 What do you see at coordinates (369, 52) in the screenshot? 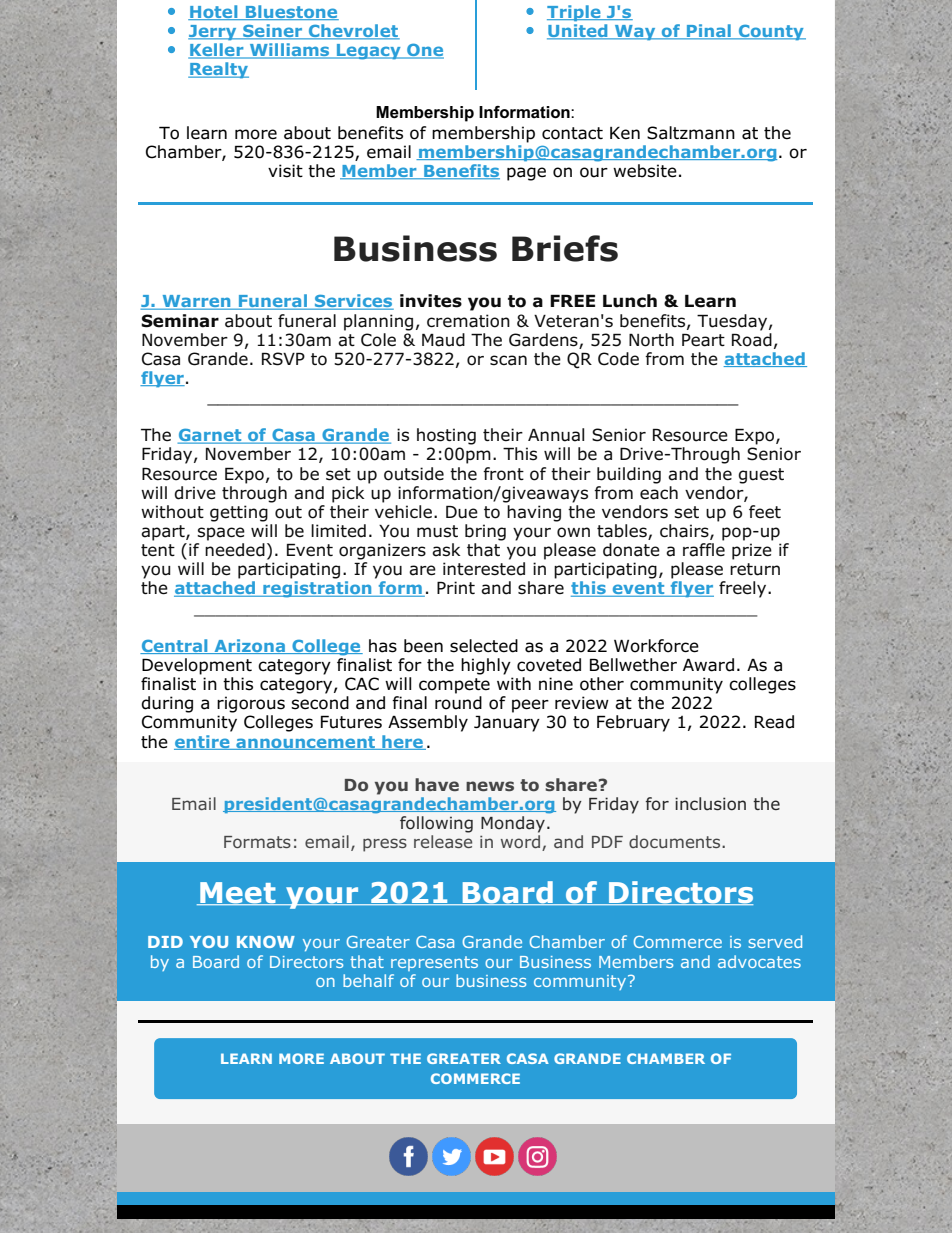
I see `Legacy` at bounding box center [369, 52].
